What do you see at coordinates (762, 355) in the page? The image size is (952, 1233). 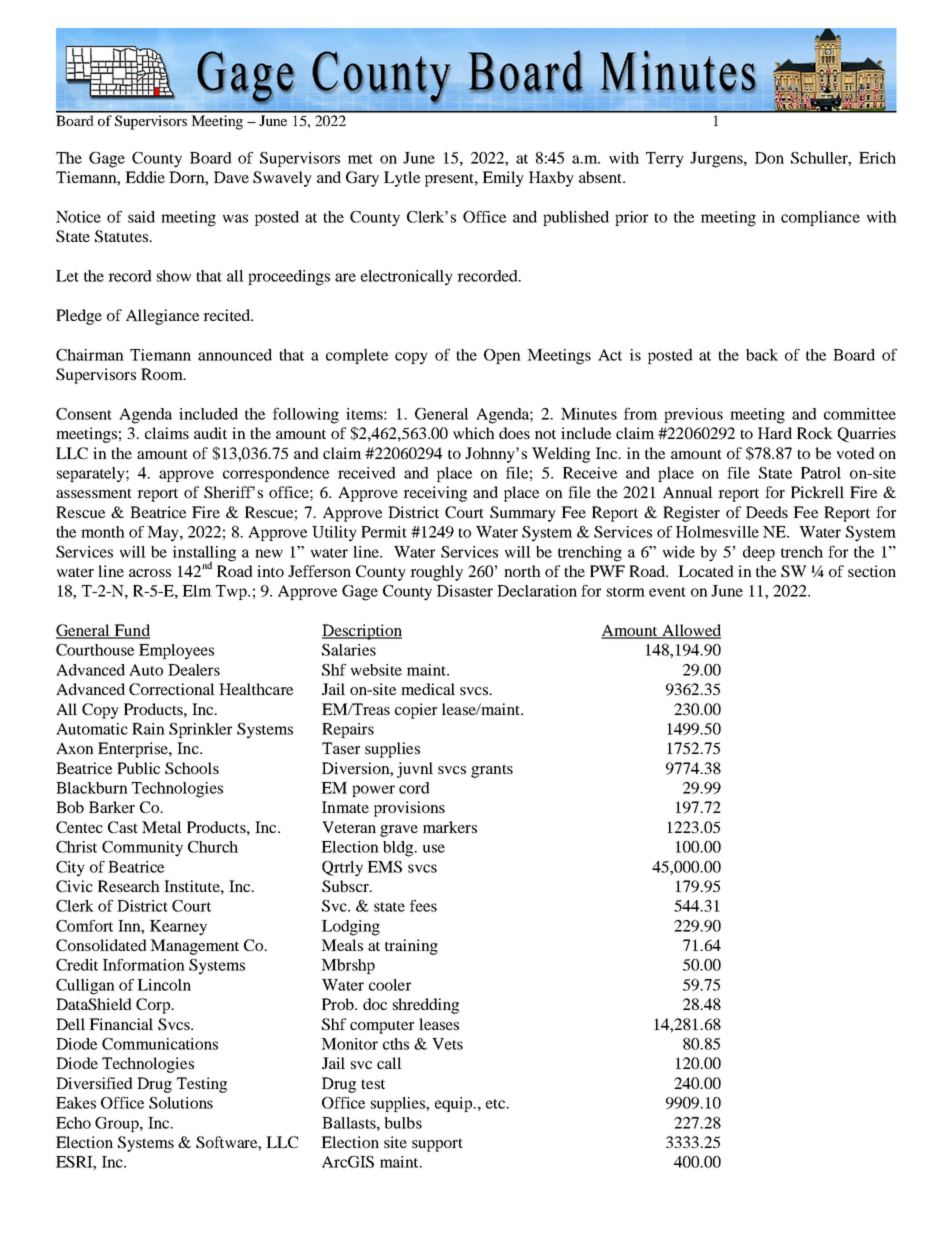 I see `back` at bounding box center [762, 355].
